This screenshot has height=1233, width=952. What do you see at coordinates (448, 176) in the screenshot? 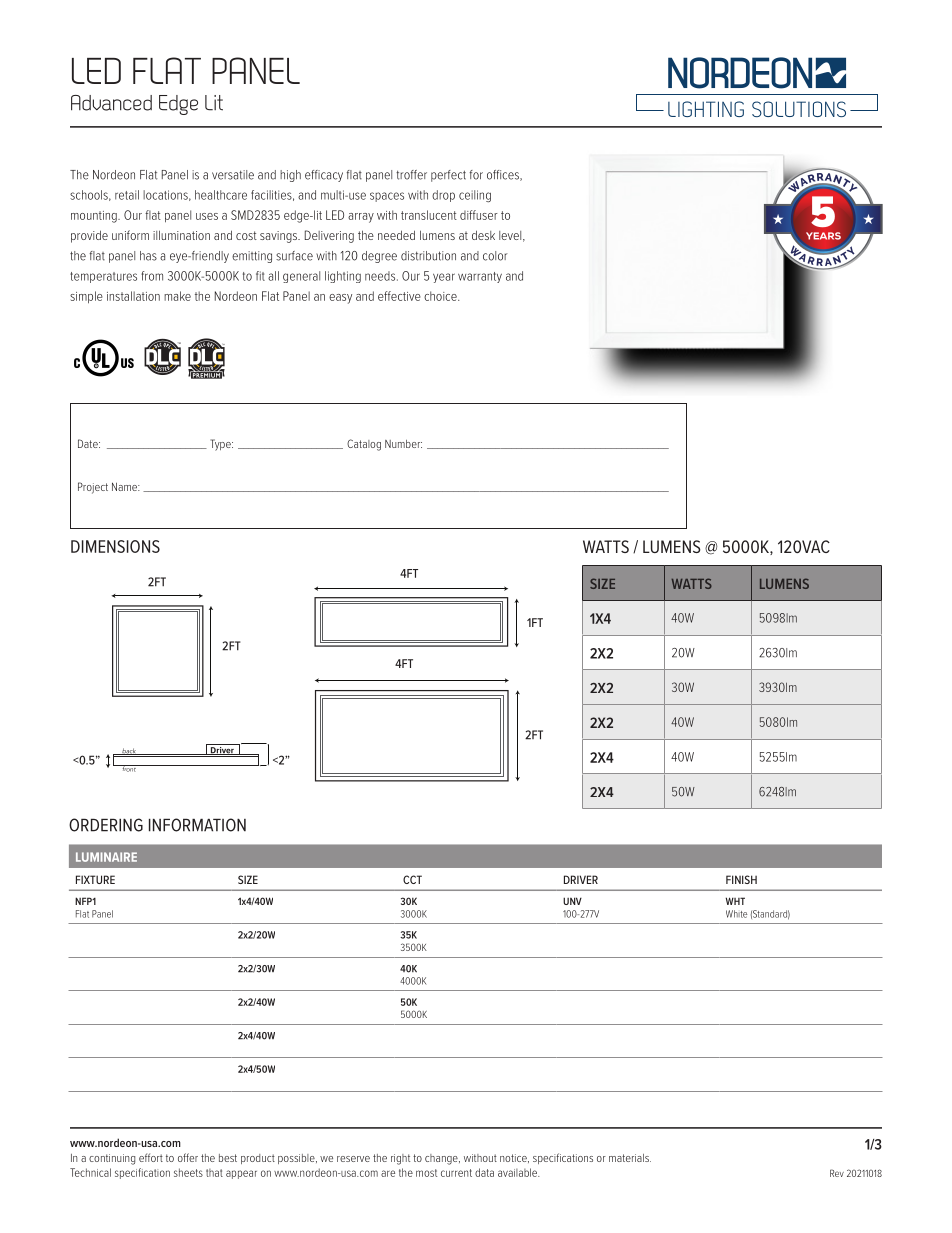
I see `perfect` at bounding box center [448, 176].
